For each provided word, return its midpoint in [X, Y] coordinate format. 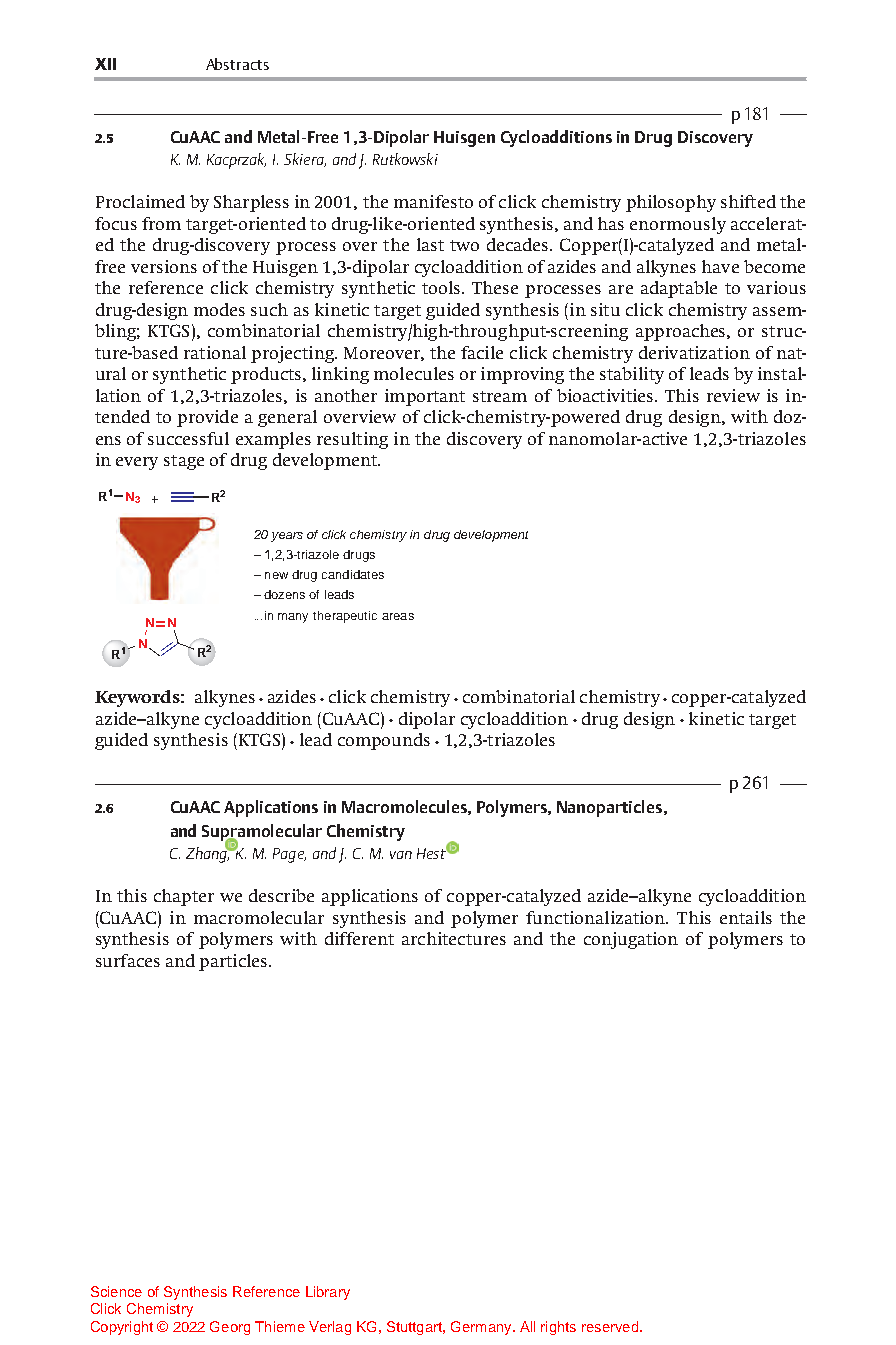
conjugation [631, 940]
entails [746, 917]
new [276, 575]
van [401, 855]
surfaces [128, 960]
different [359, 938]
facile [482, 352]
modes [219, 309]
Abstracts [237, 64]
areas [398, 616]
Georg [230, 1328]
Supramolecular [262, 833]
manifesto [433, 201]
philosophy [671, 203]
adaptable [679, 289]
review [733, 395]
